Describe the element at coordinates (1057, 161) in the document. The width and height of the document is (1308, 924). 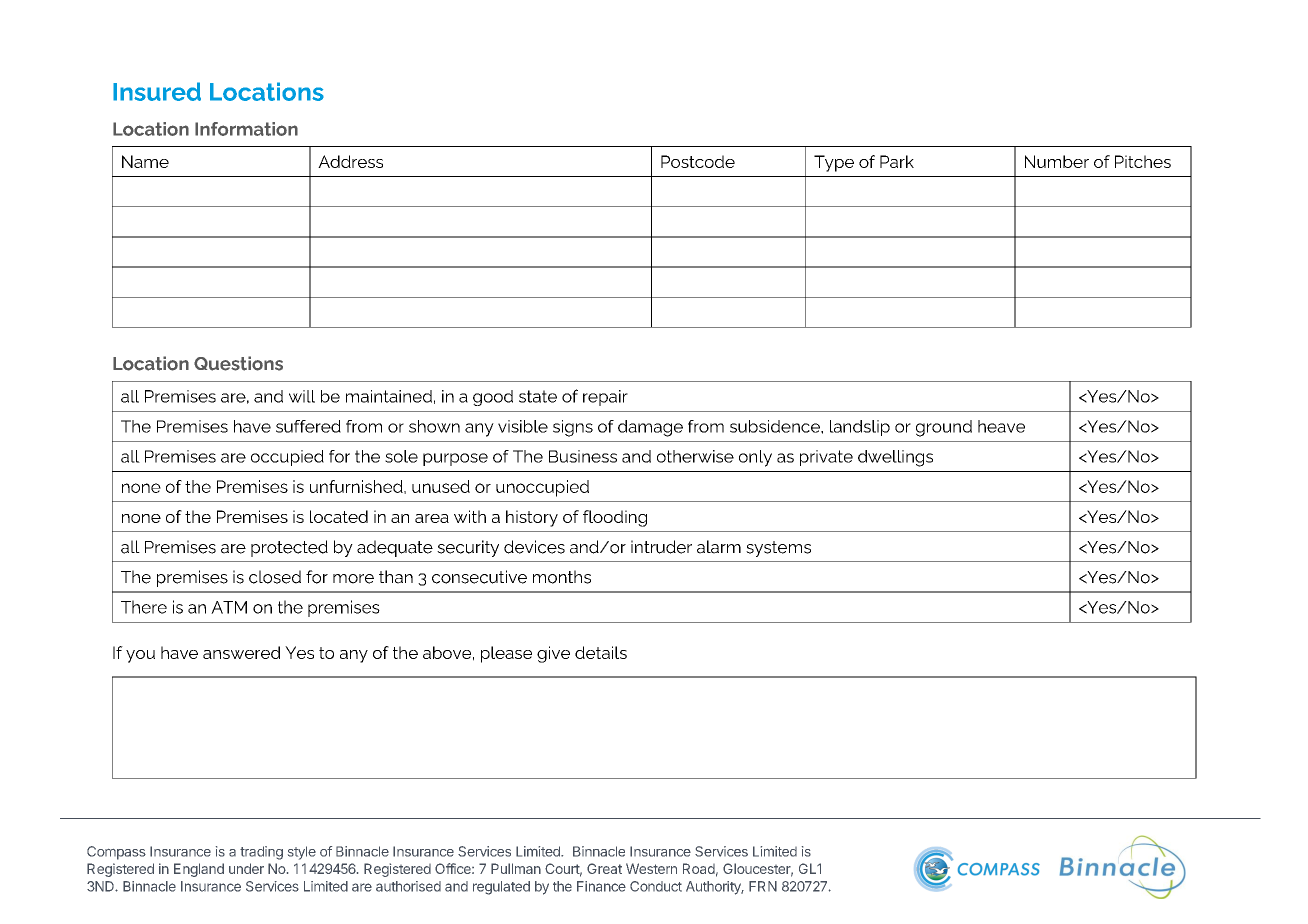
I see `Number` at that location.
